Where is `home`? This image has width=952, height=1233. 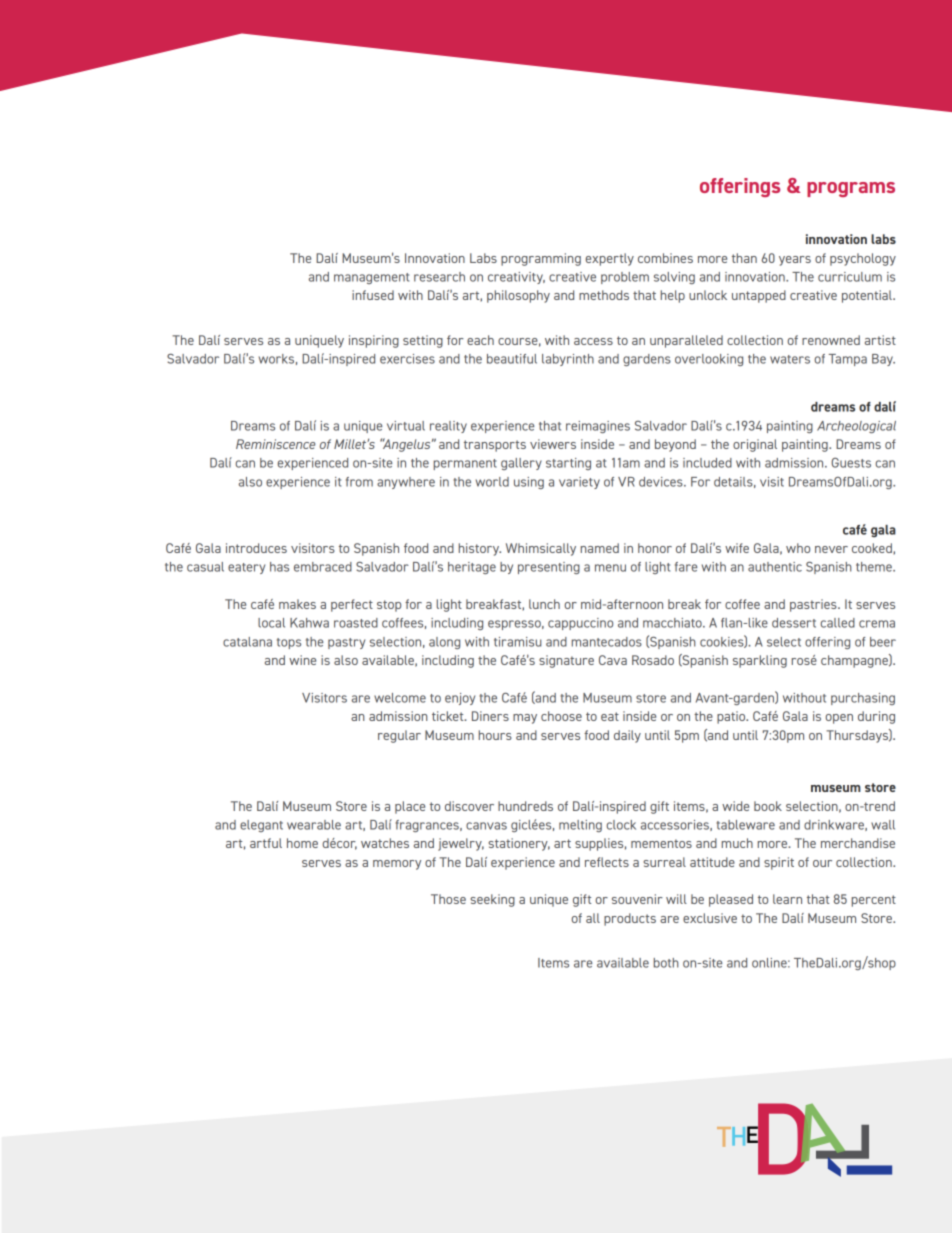 home is located at coordinates (302, 843).
